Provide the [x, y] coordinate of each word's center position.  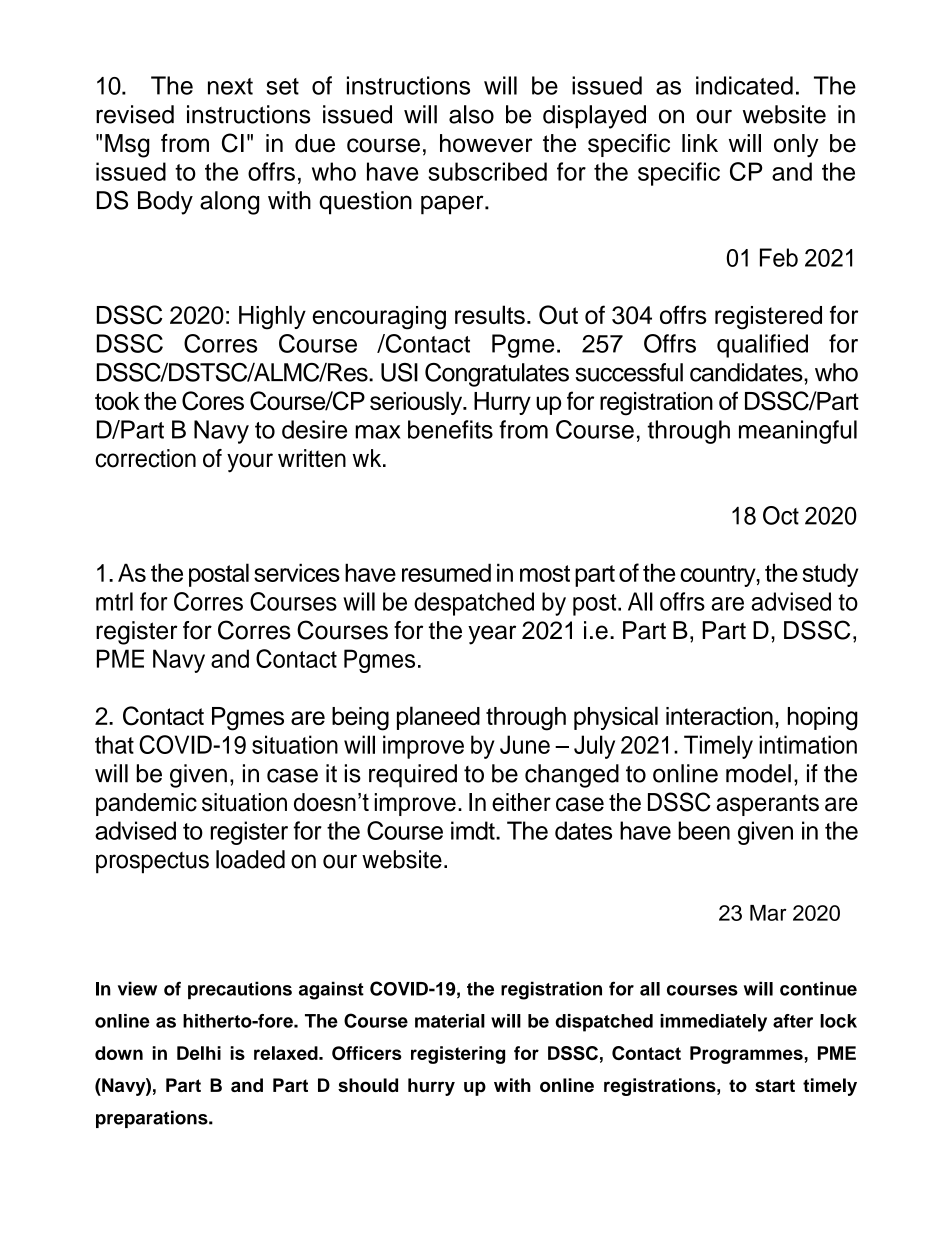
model [758, 773]
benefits [450, 429]
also [471, 114]
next [230, 86]
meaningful [798, 432]
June [525, 744]
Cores [213, 401]
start [775, 1085]
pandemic [146, 804]
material [450, 1021]
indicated [744, 85]
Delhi [199, 1053]
